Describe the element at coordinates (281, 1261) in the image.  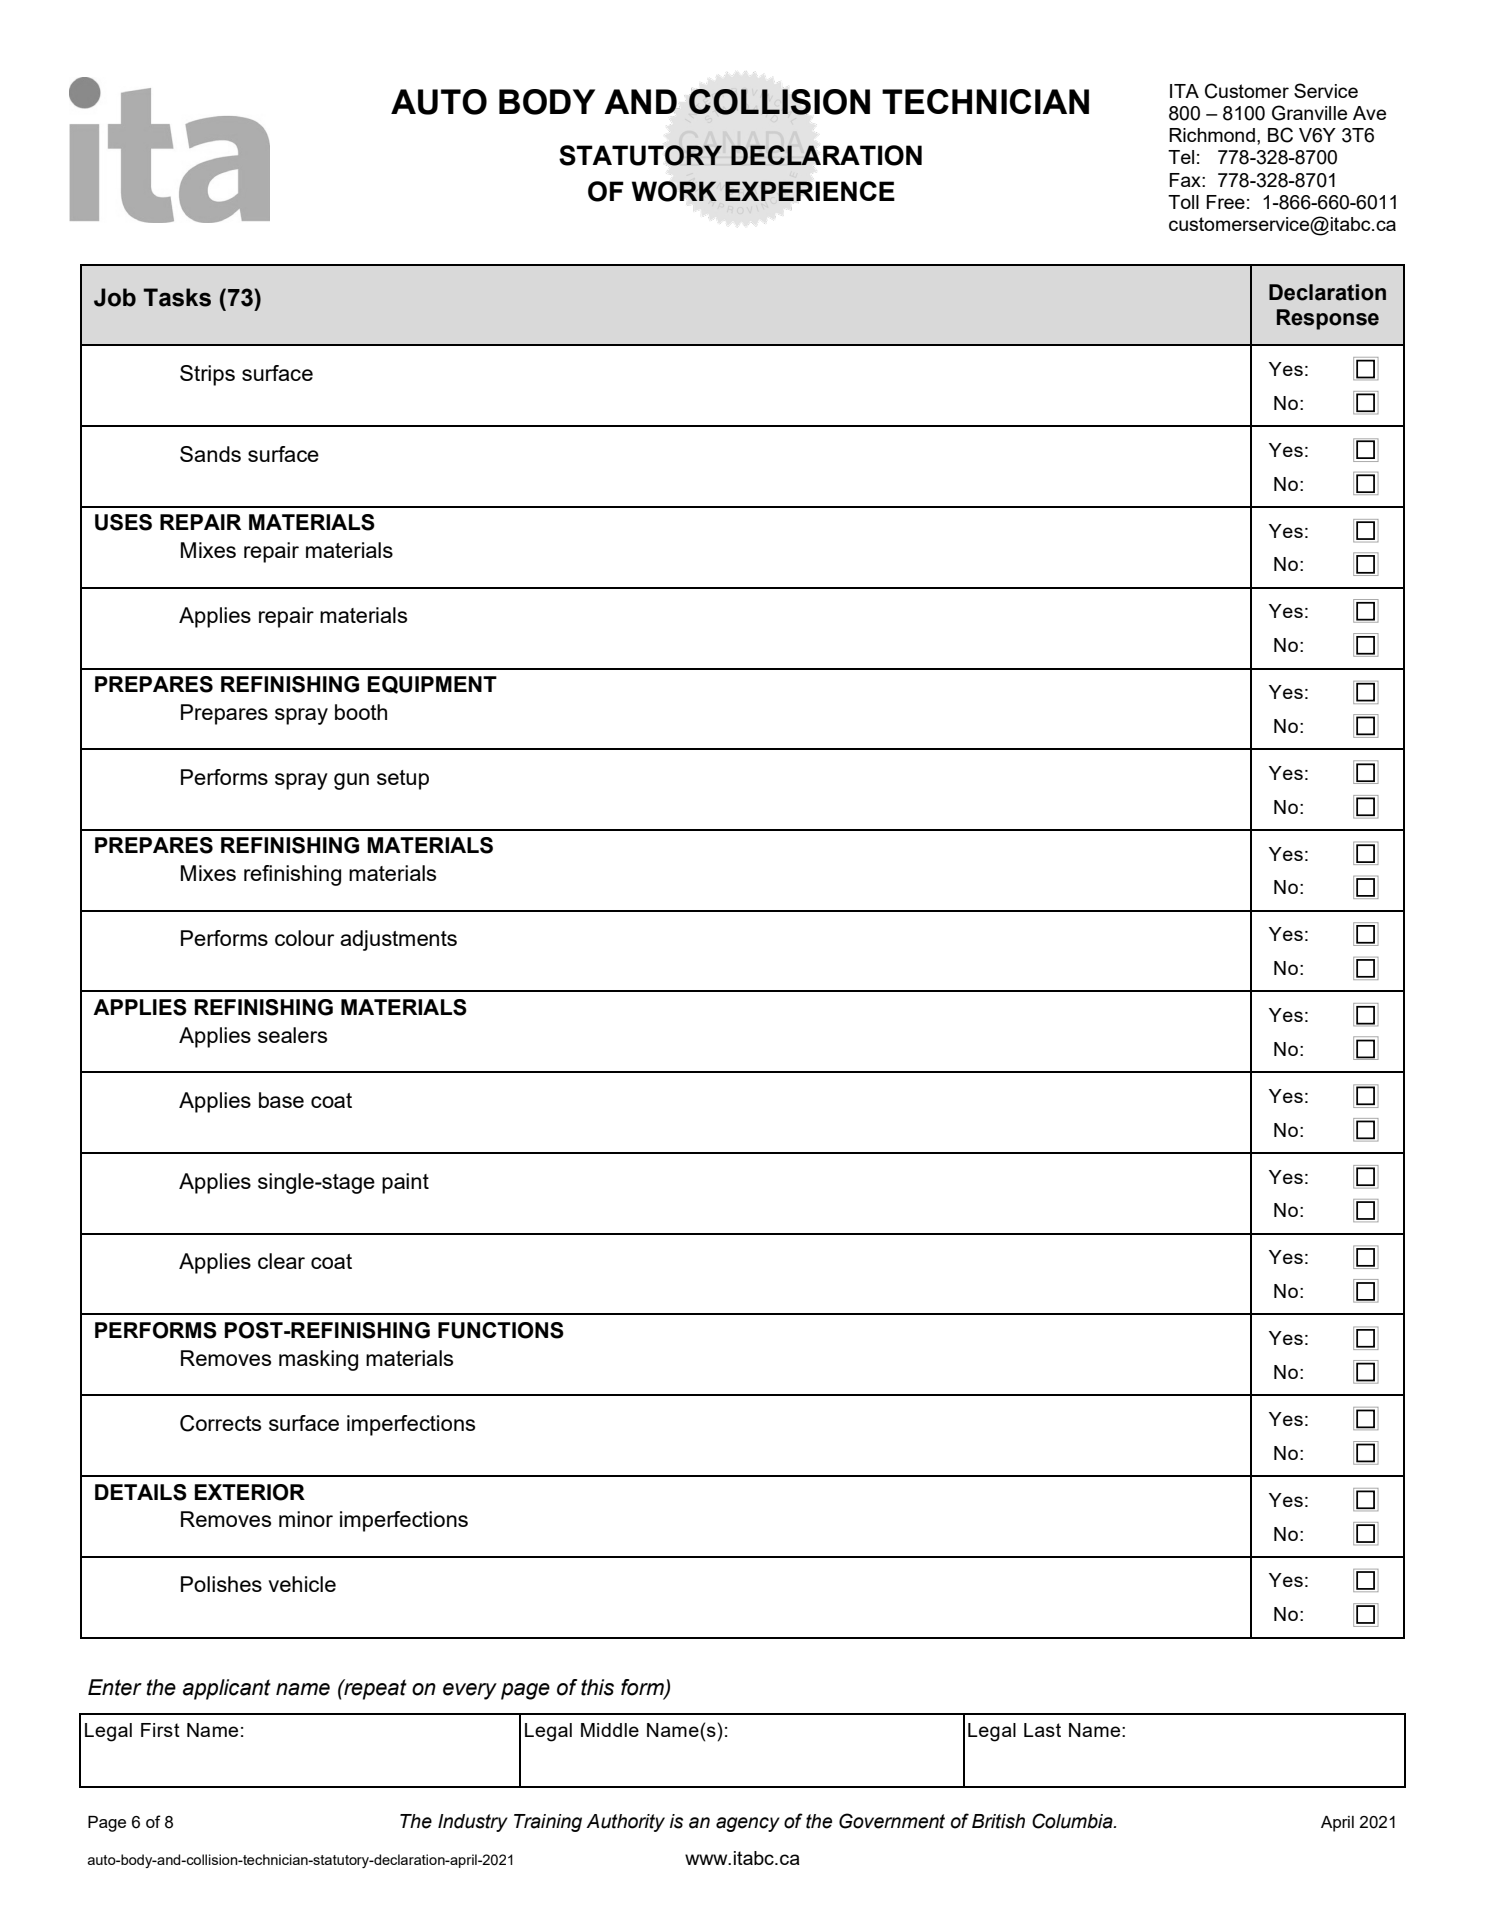
I see `clear` at that location.
